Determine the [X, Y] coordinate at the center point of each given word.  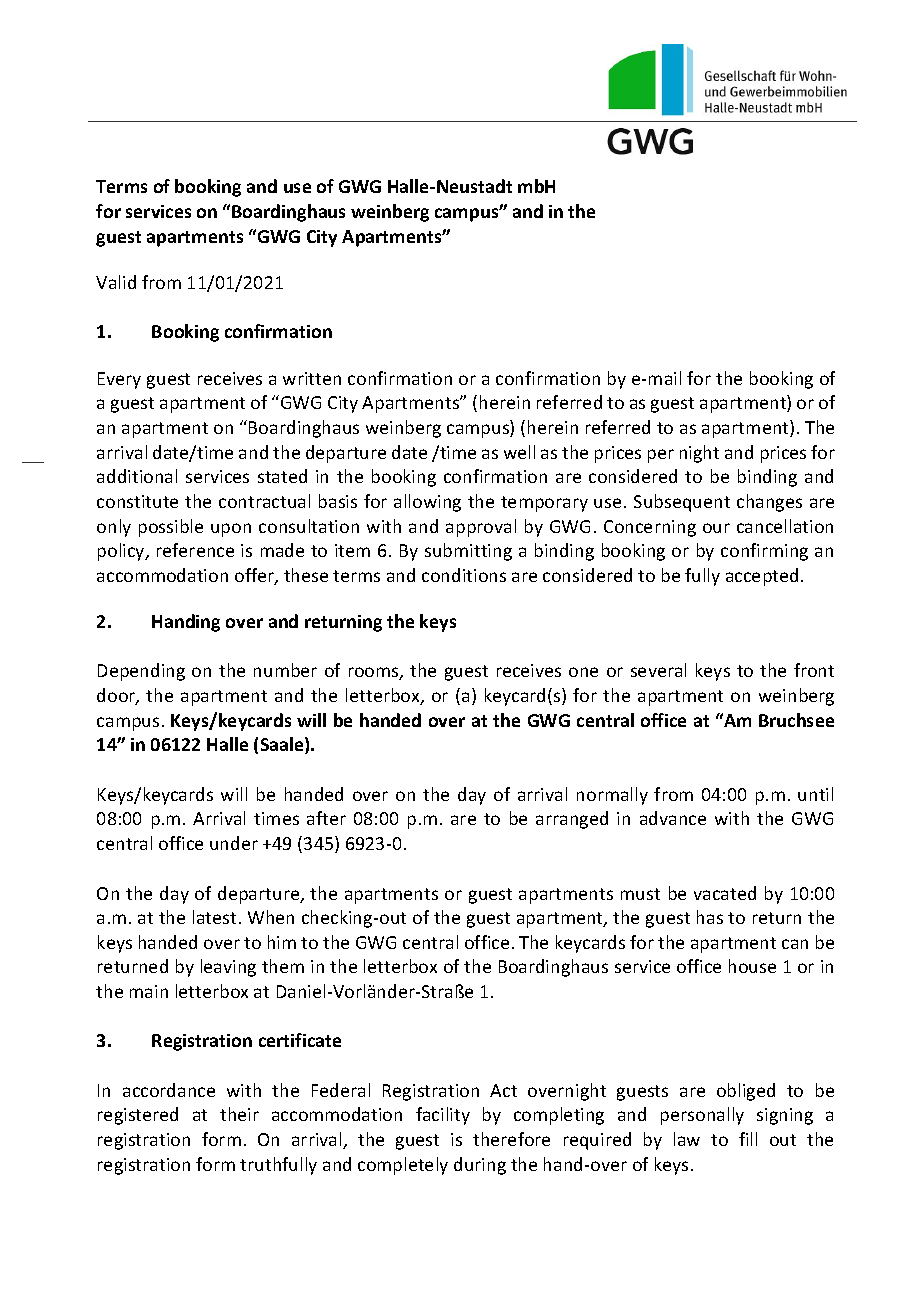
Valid [116, 282]
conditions [464, 575]
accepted [762, 577]
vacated [725, 893]
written [312, 378]
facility [443, 1116]
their [239, 1114]
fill [748, 1139]
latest [214, 917]
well [519, 452]
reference [195, 550]
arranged [572, 820]
